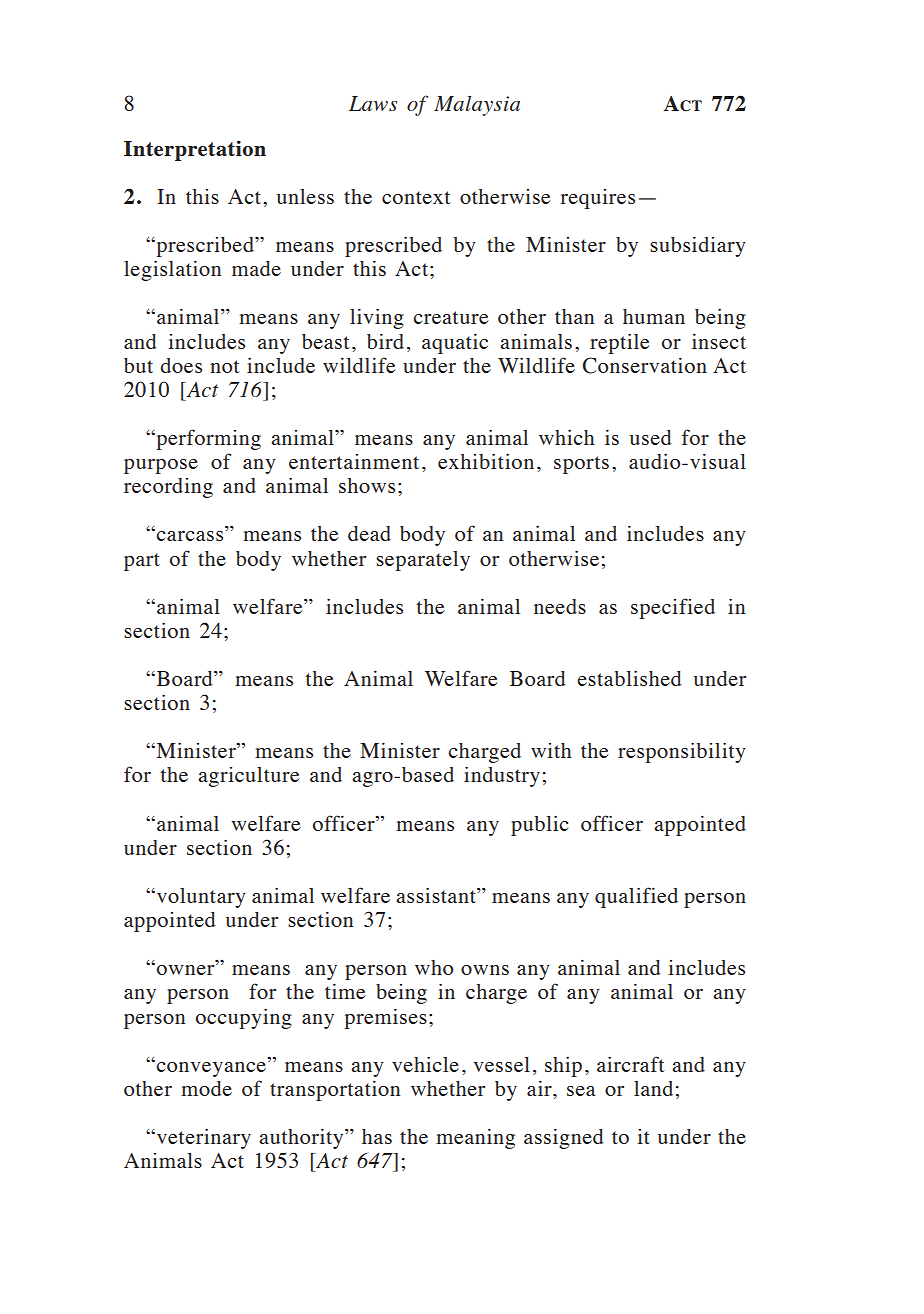  Describe the element at coordinates (373, 103) in the screenshot. I see `Laws` at that location.
